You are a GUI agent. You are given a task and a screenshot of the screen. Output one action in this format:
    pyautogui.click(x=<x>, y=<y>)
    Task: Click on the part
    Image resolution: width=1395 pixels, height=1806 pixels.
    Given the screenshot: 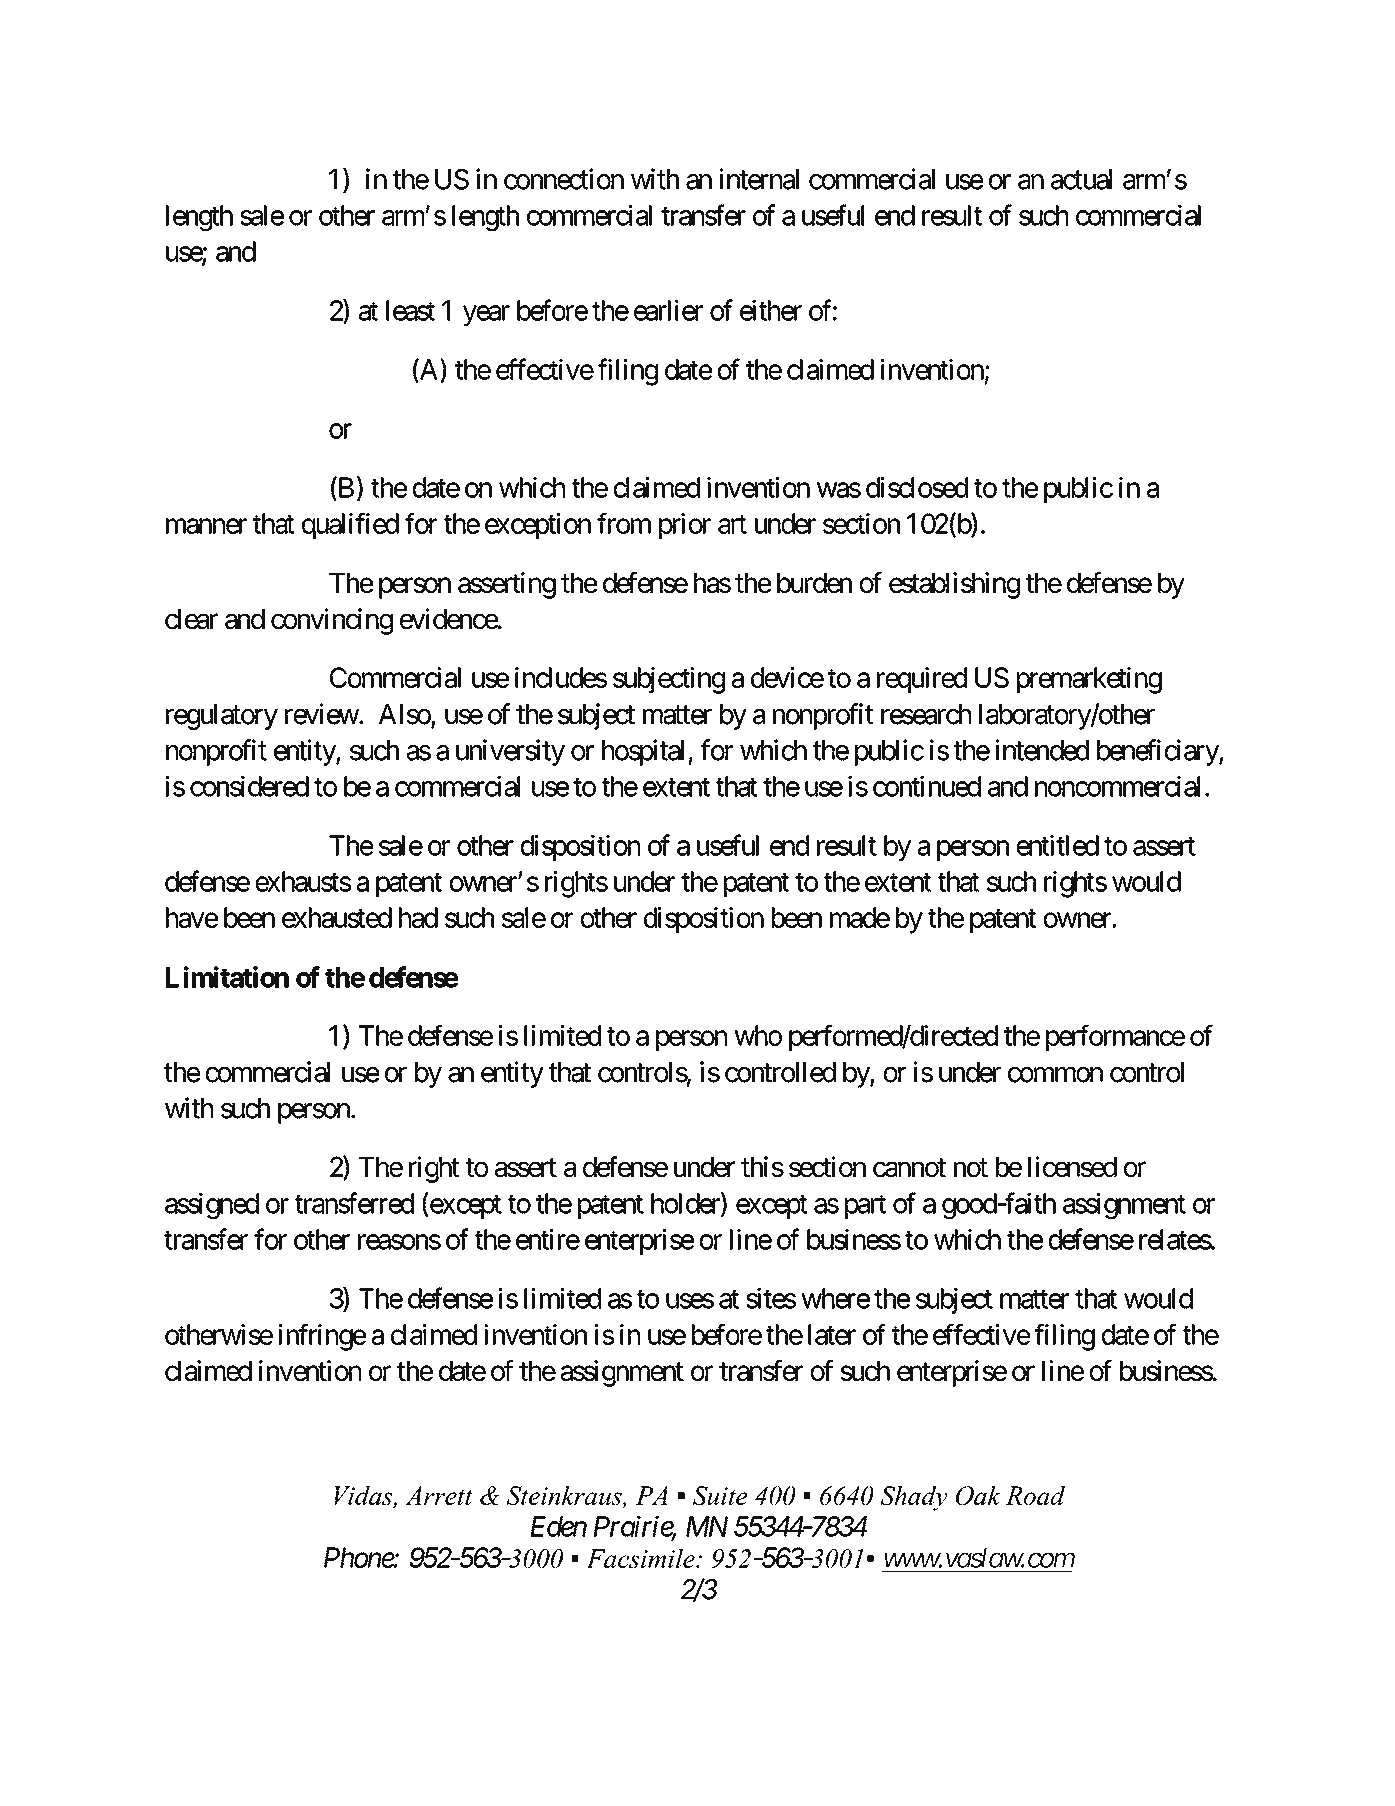 What is the action you would take?
    pyautogui.click(x=865, y=1207)
